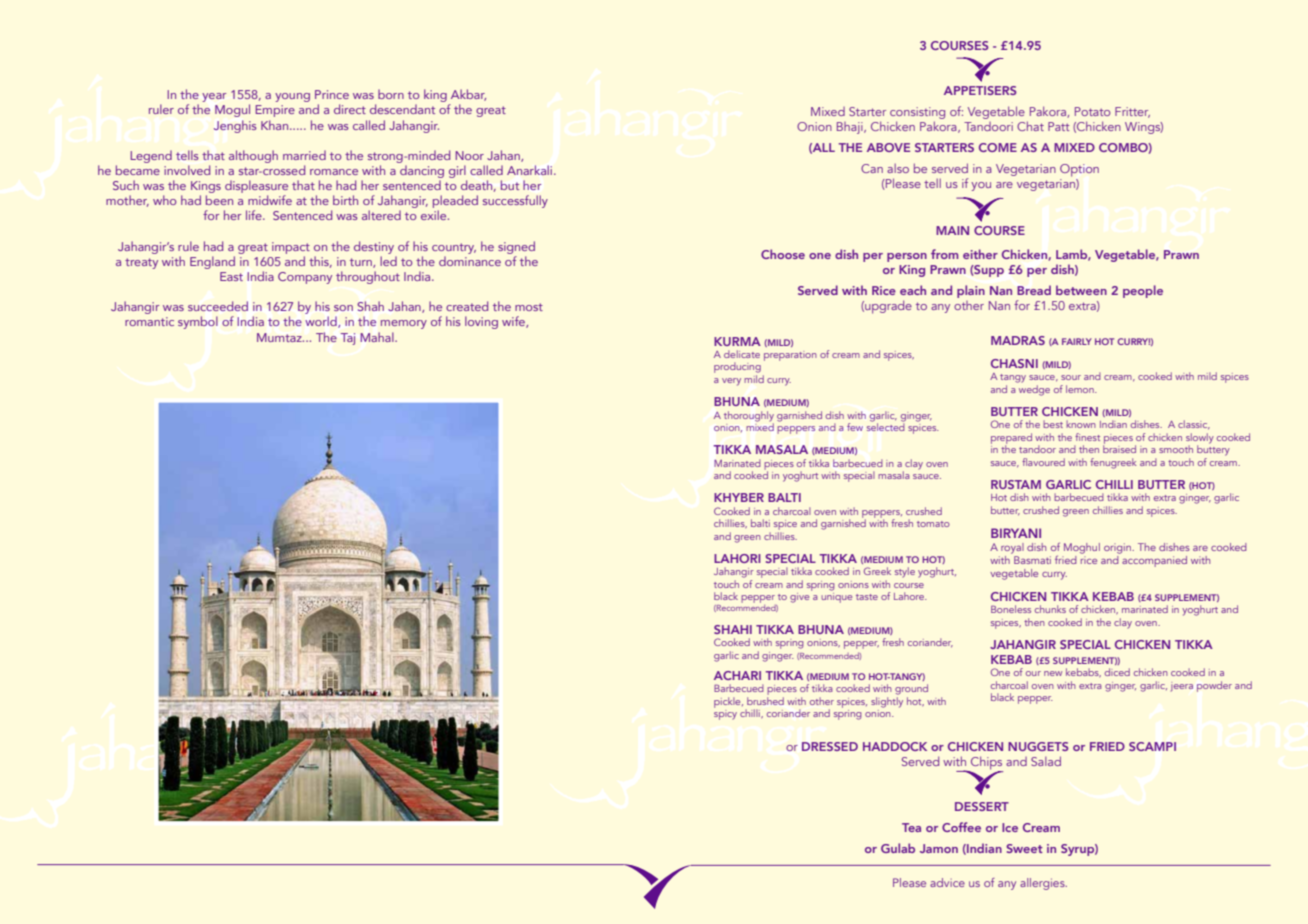 The height and width of the document is (924, 1308). What do you see at coordinates (1024, 848) in the document?
I see `Sweet` at bounding box center [1024, 848].
